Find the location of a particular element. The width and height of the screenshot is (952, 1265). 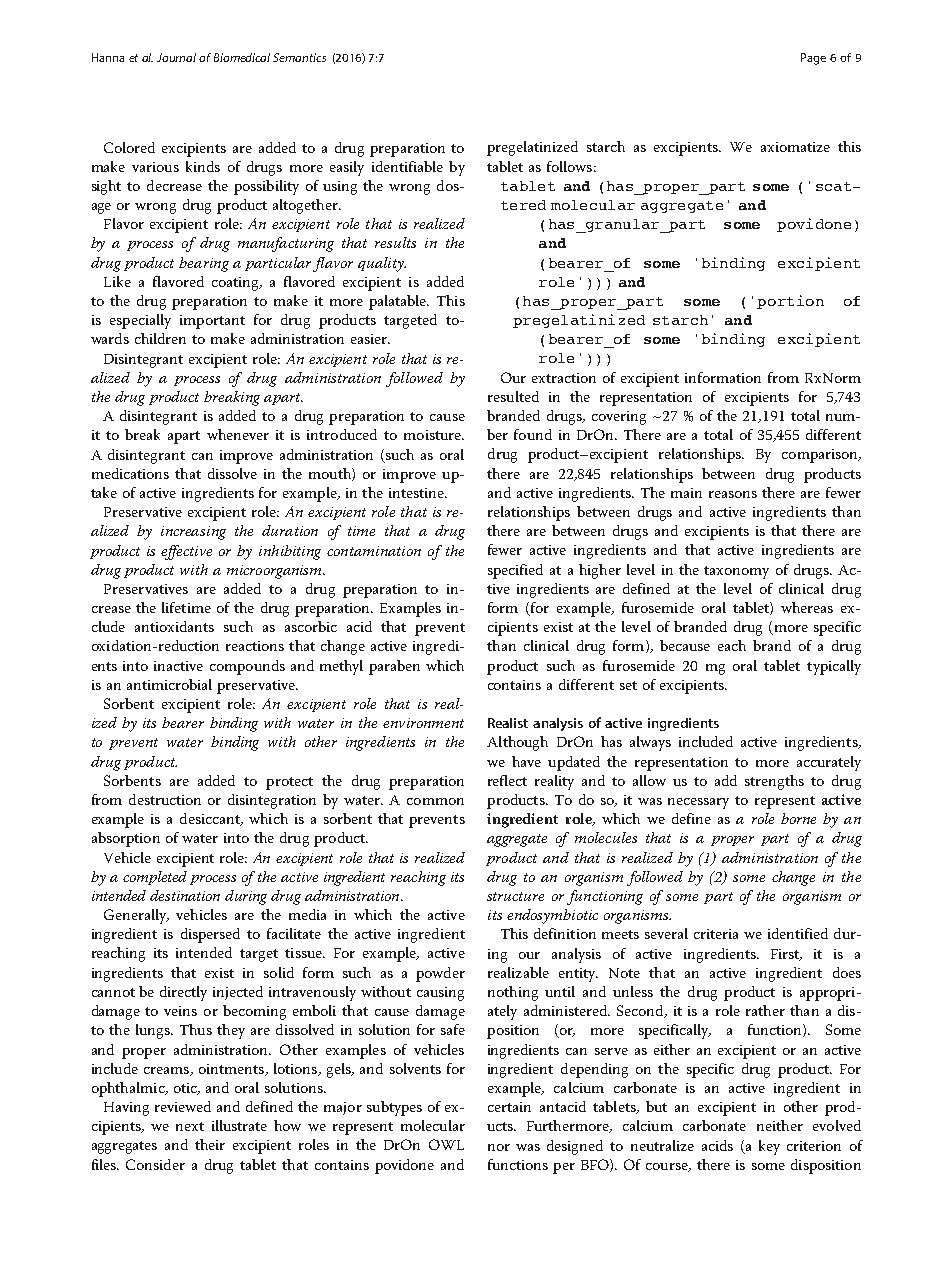

Journal is located at coordinates (176, 57).
